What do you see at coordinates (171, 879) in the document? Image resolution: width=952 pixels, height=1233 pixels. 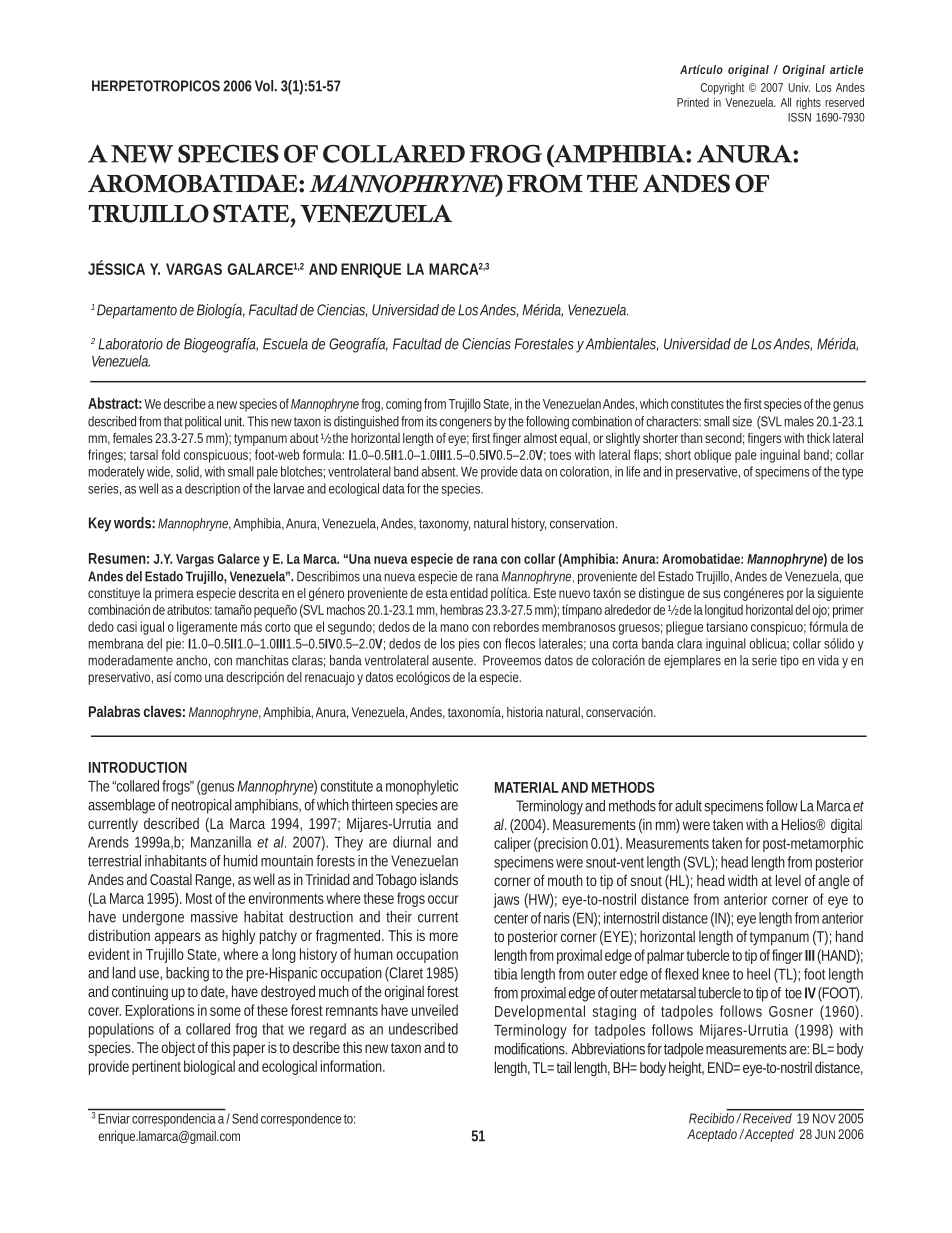 I see `Coastal` at bounding box center [171, 879].
